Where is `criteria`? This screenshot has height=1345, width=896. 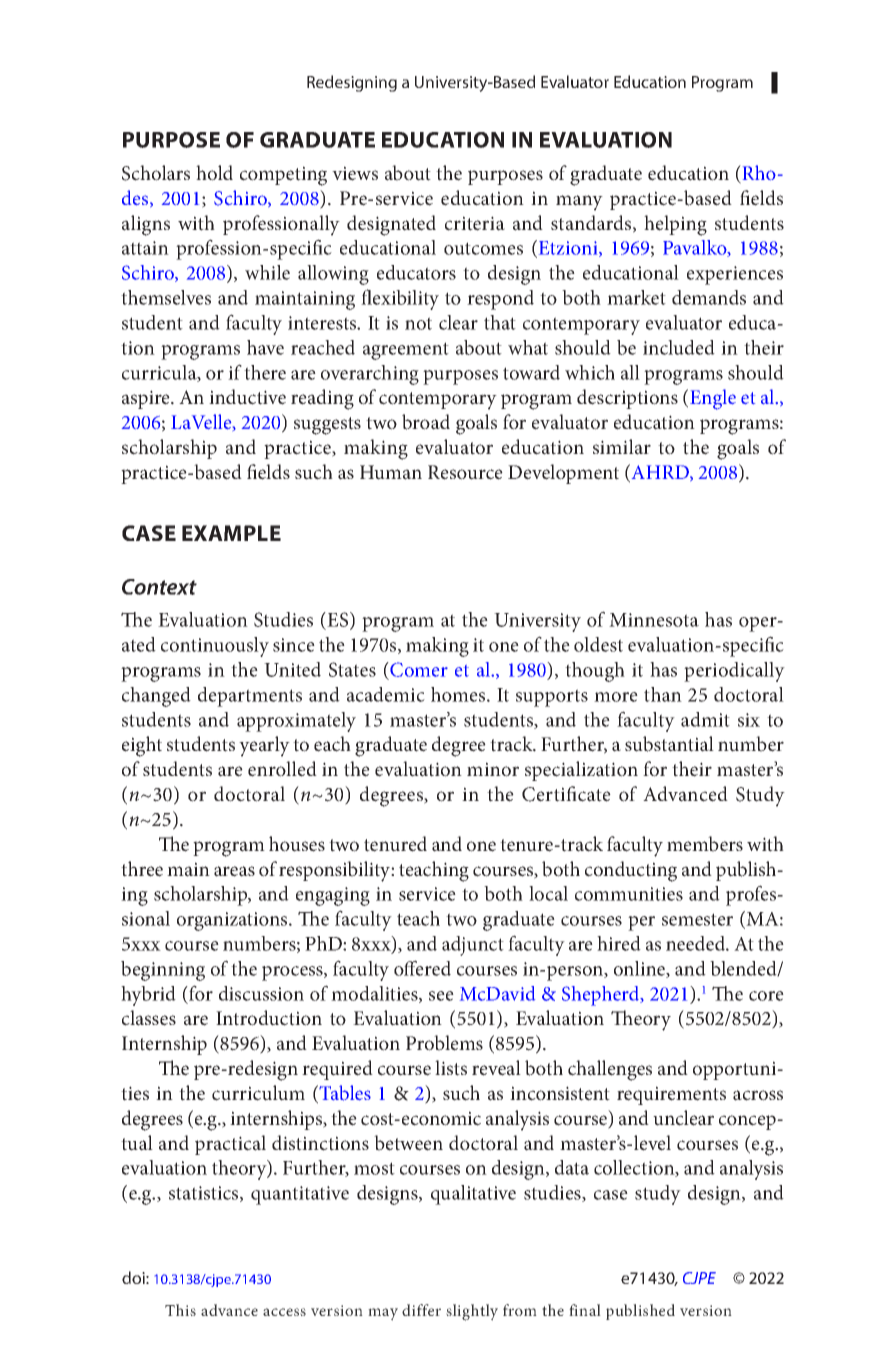
criteria is located at coordinates (475, 223).
